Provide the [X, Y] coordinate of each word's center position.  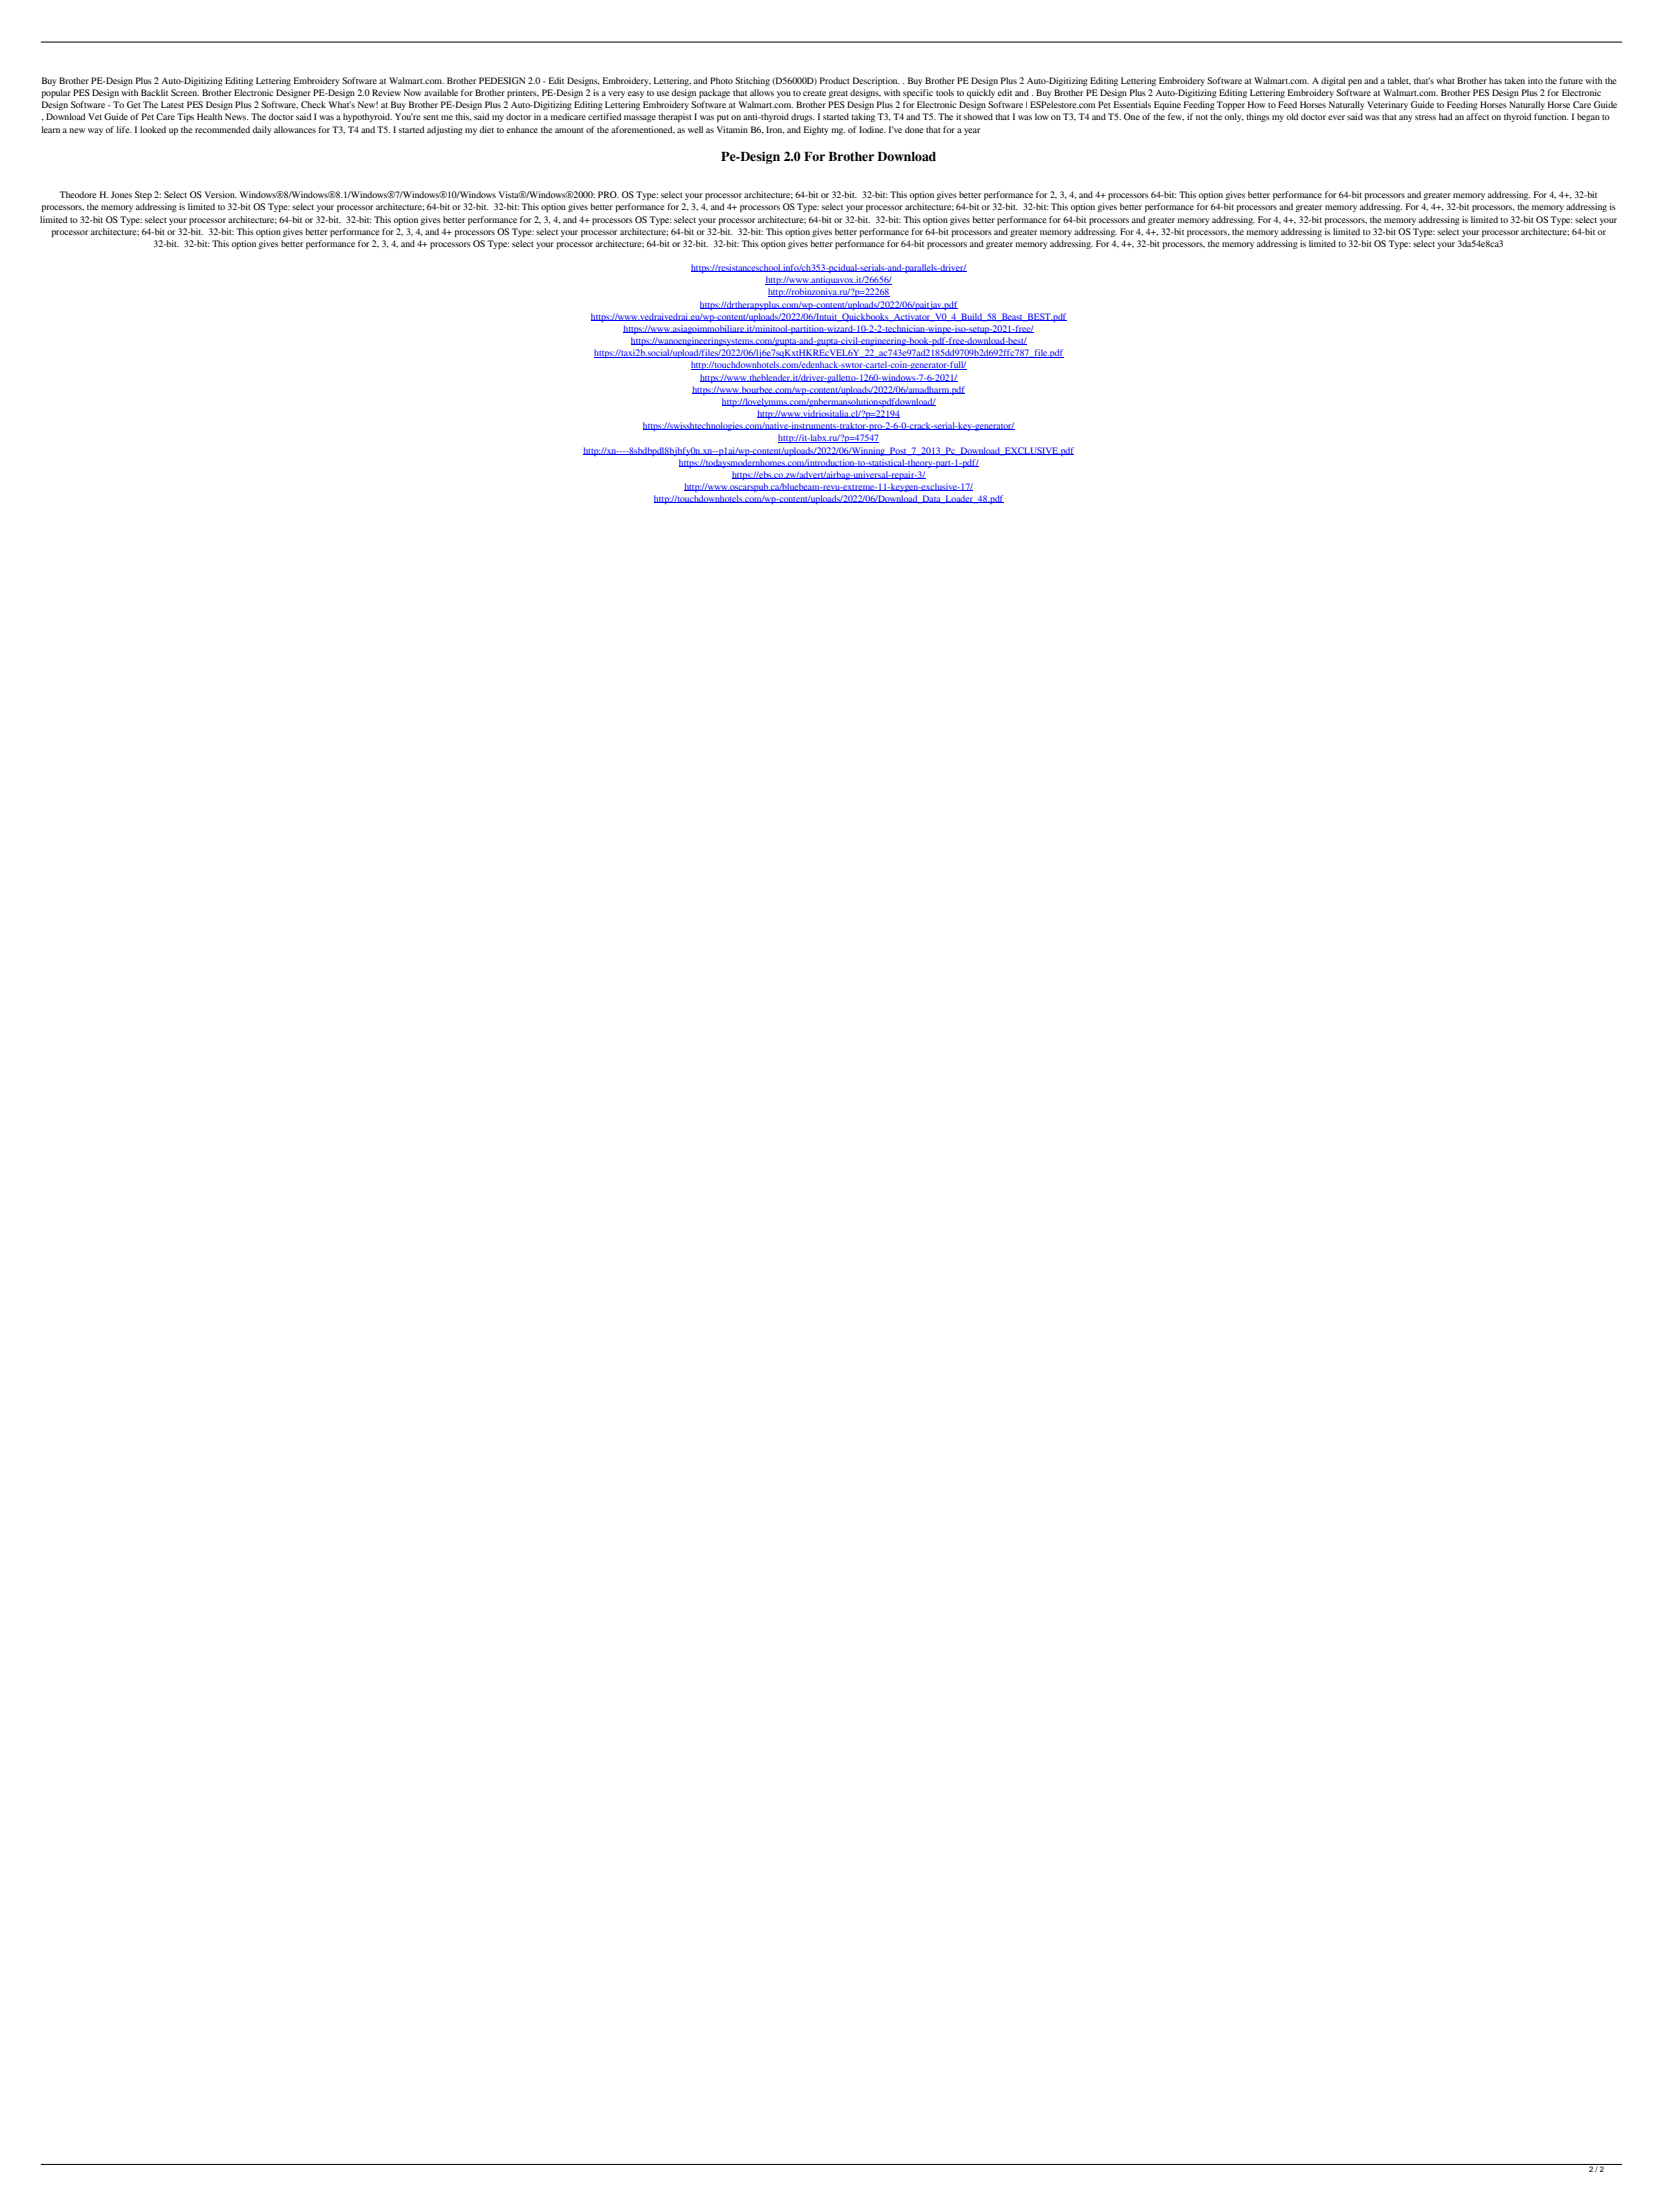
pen [1355, 82]
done [914, 129]
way [95, 131]
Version [221, 194]
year [972, 131]
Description [876, 81]
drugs [803, 117]
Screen [185, 92]
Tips [185, 117]
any [1405, 118]
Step [143, 195]
